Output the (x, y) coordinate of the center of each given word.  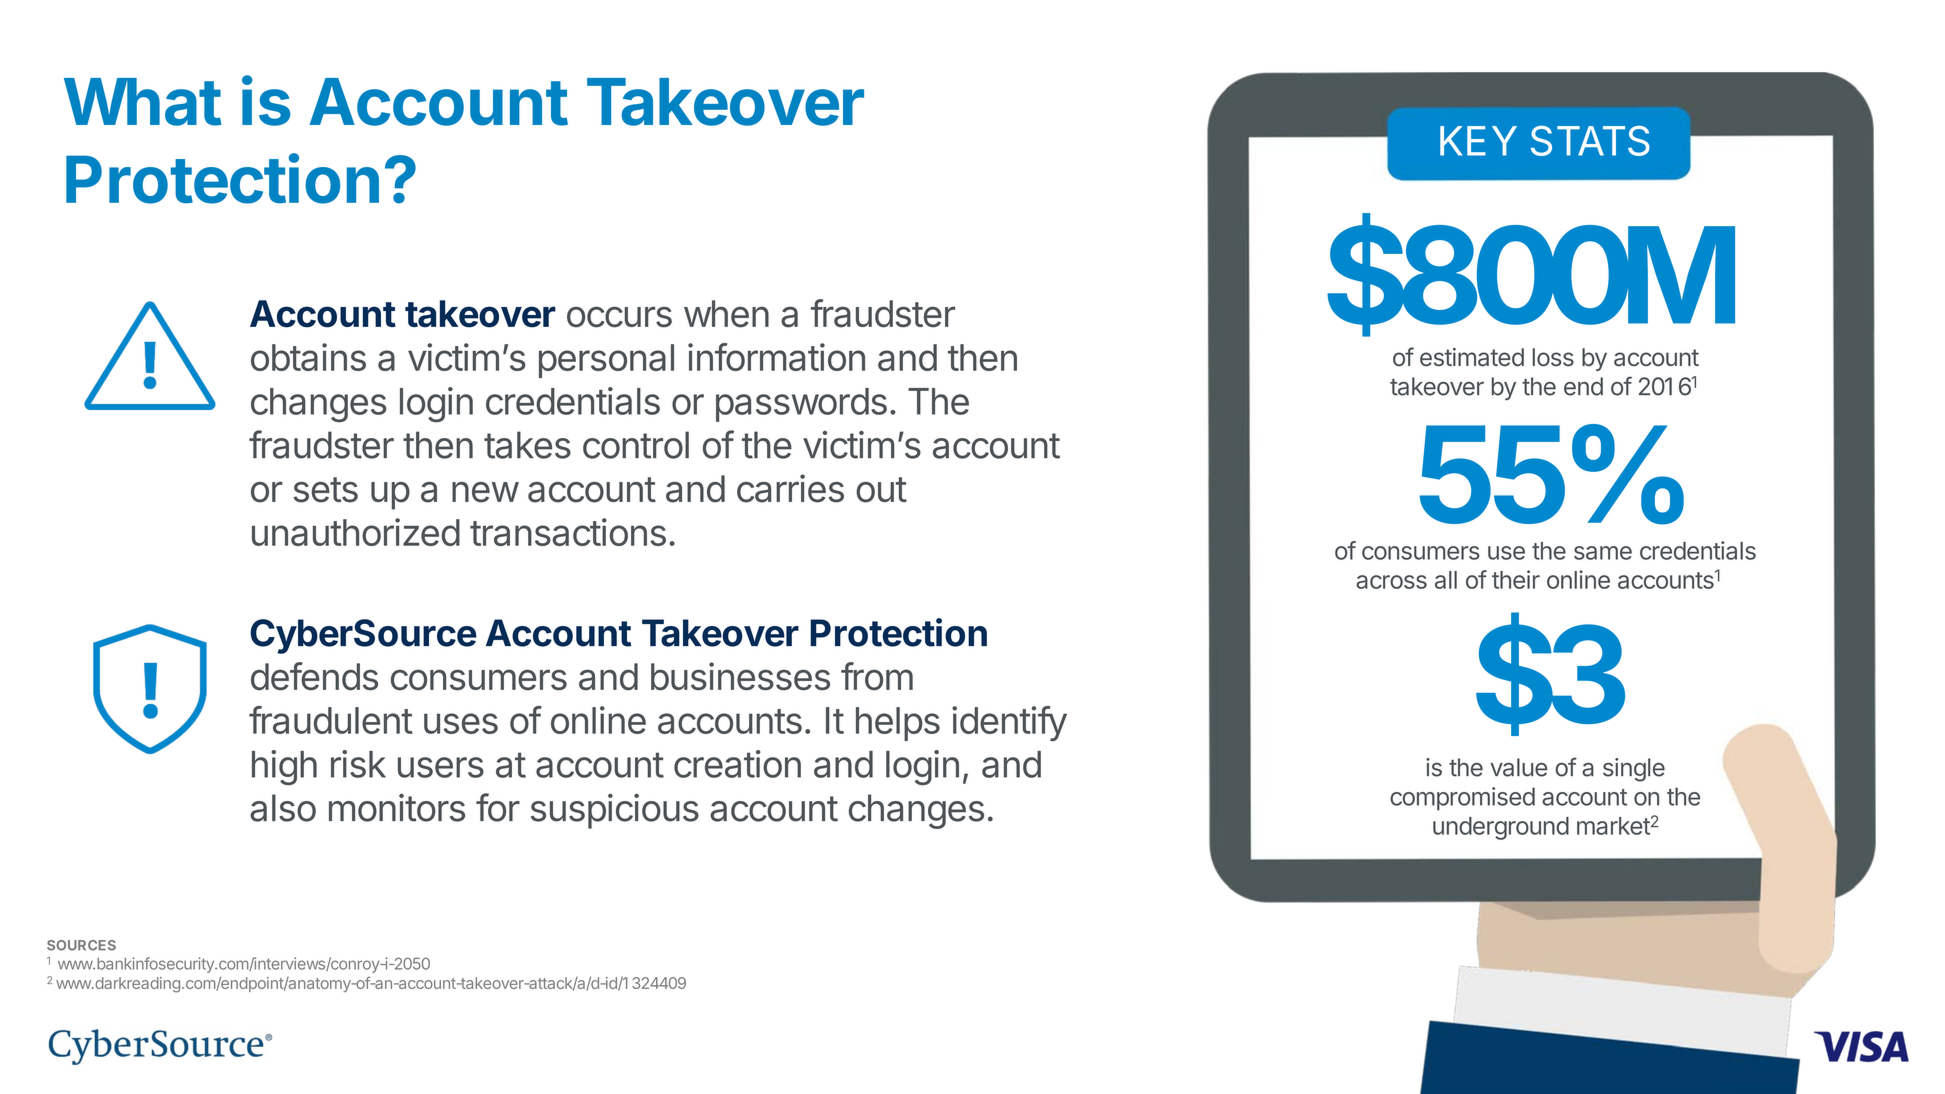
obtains (308, 357)
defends (314, 676)
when (726, 314)
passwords (801, 405)
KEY (1478, 141)
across (1391, 582)
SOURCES (81, 945)
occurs (619, 317)
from (877, 676)
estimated (1472, 357)
